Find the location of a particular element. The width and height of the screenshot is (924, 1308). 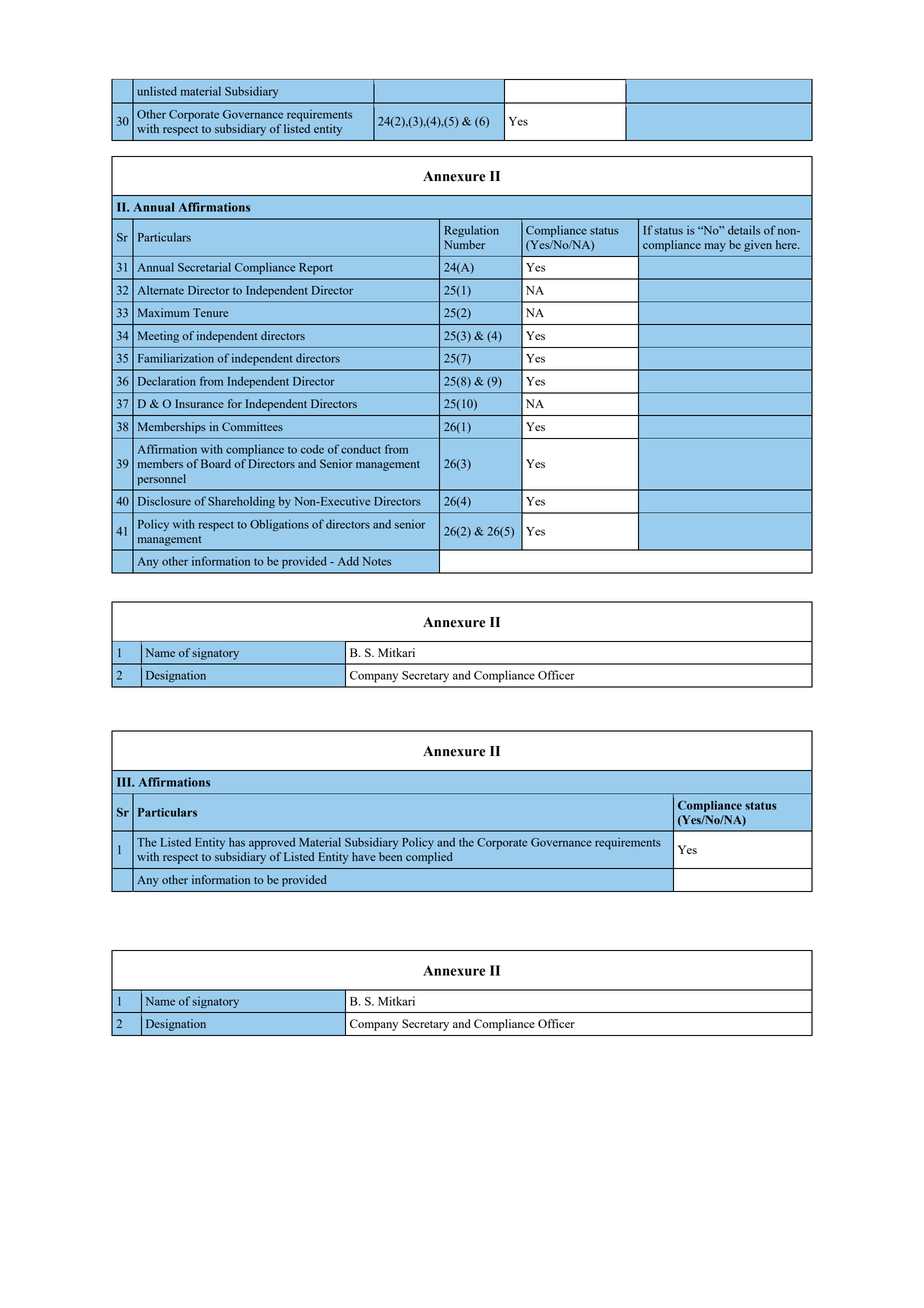

Secretarial is located at coordinates (204, 267).
